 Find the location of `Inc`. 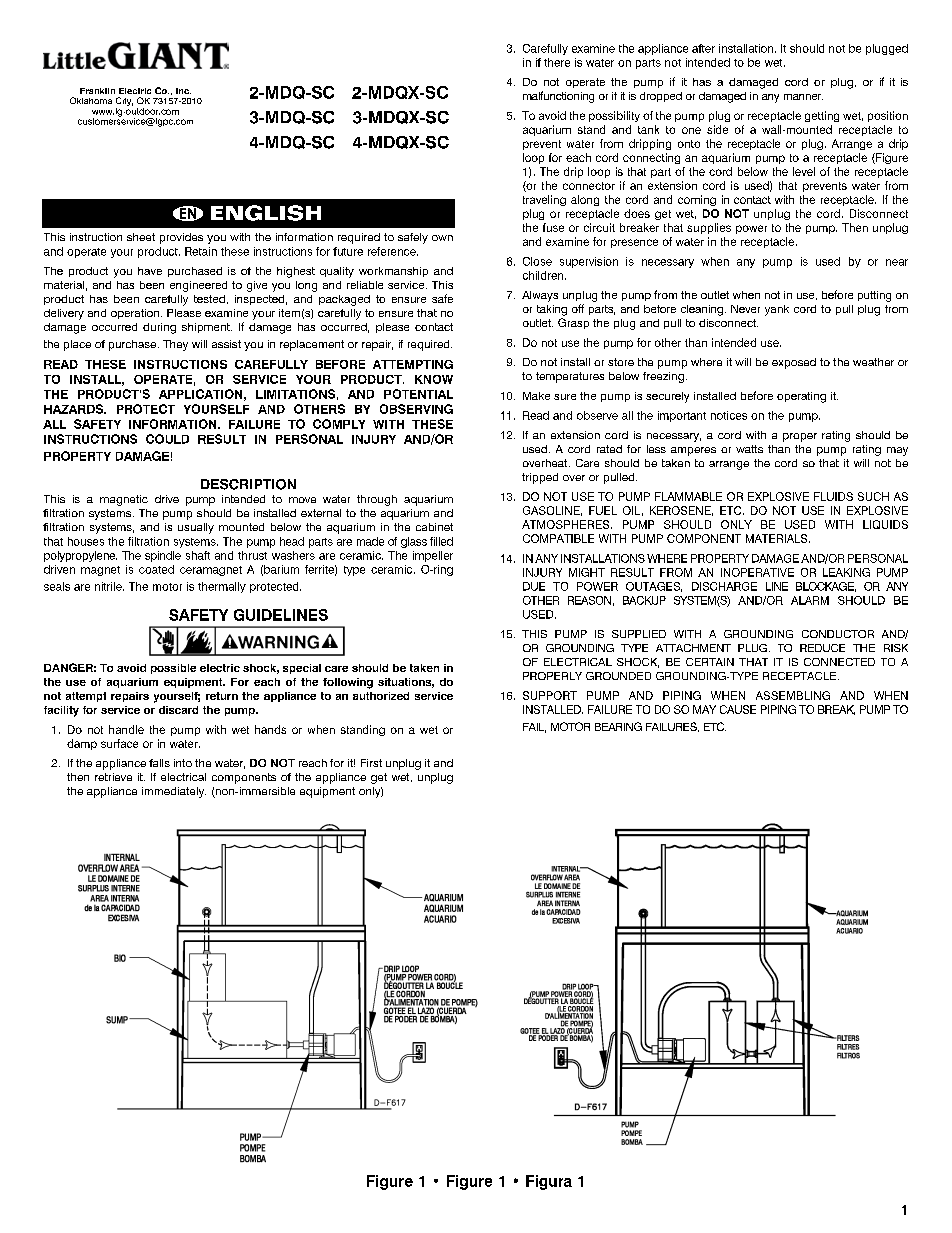

Inc is located at coordinates (183, 91).
